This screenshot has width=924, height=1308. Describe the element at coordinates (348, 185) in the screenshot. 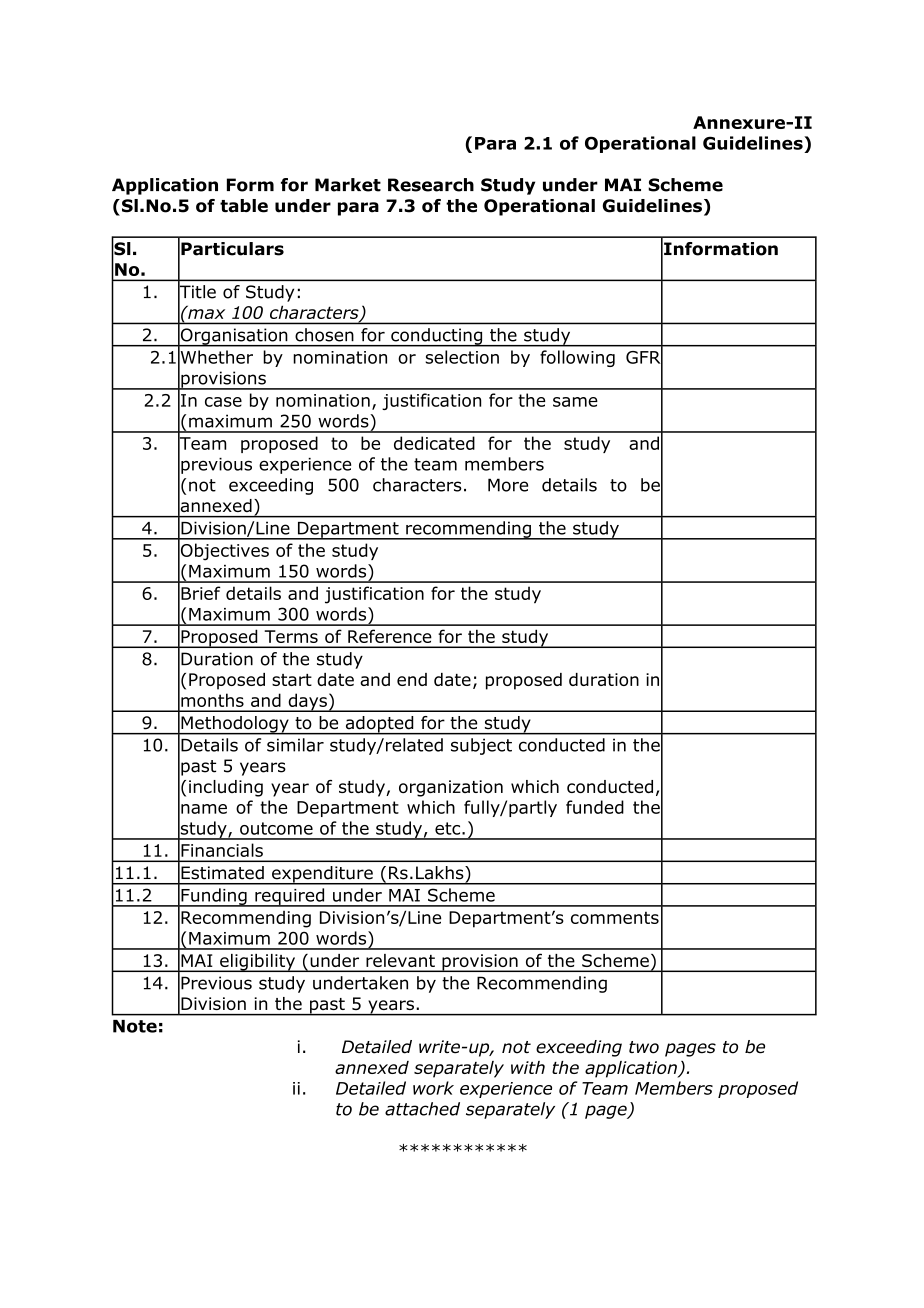

I see `Market` at that location.
